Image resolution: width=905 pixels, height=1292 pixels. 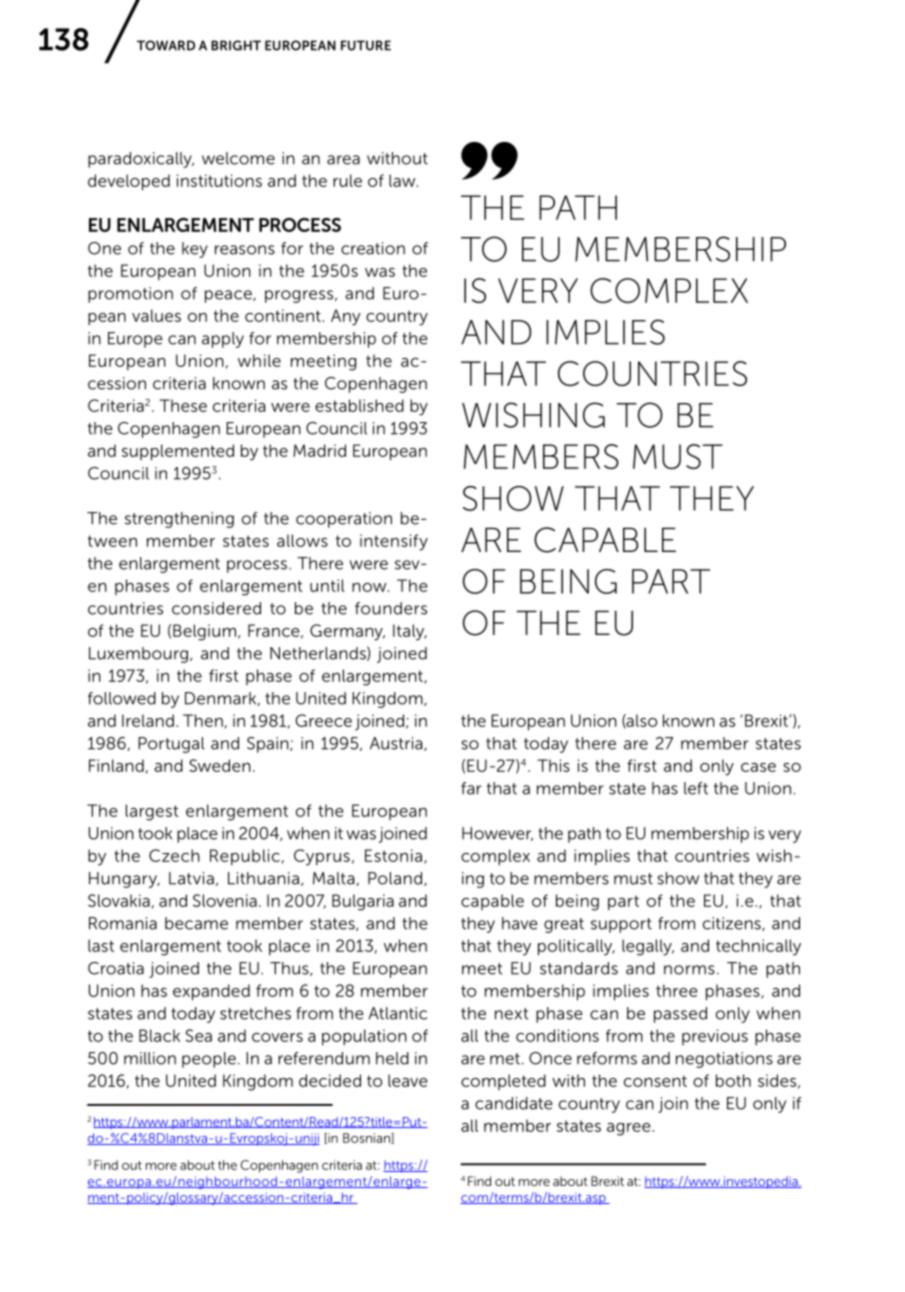 I want to click on leave, so click(x=408, y=1080).
